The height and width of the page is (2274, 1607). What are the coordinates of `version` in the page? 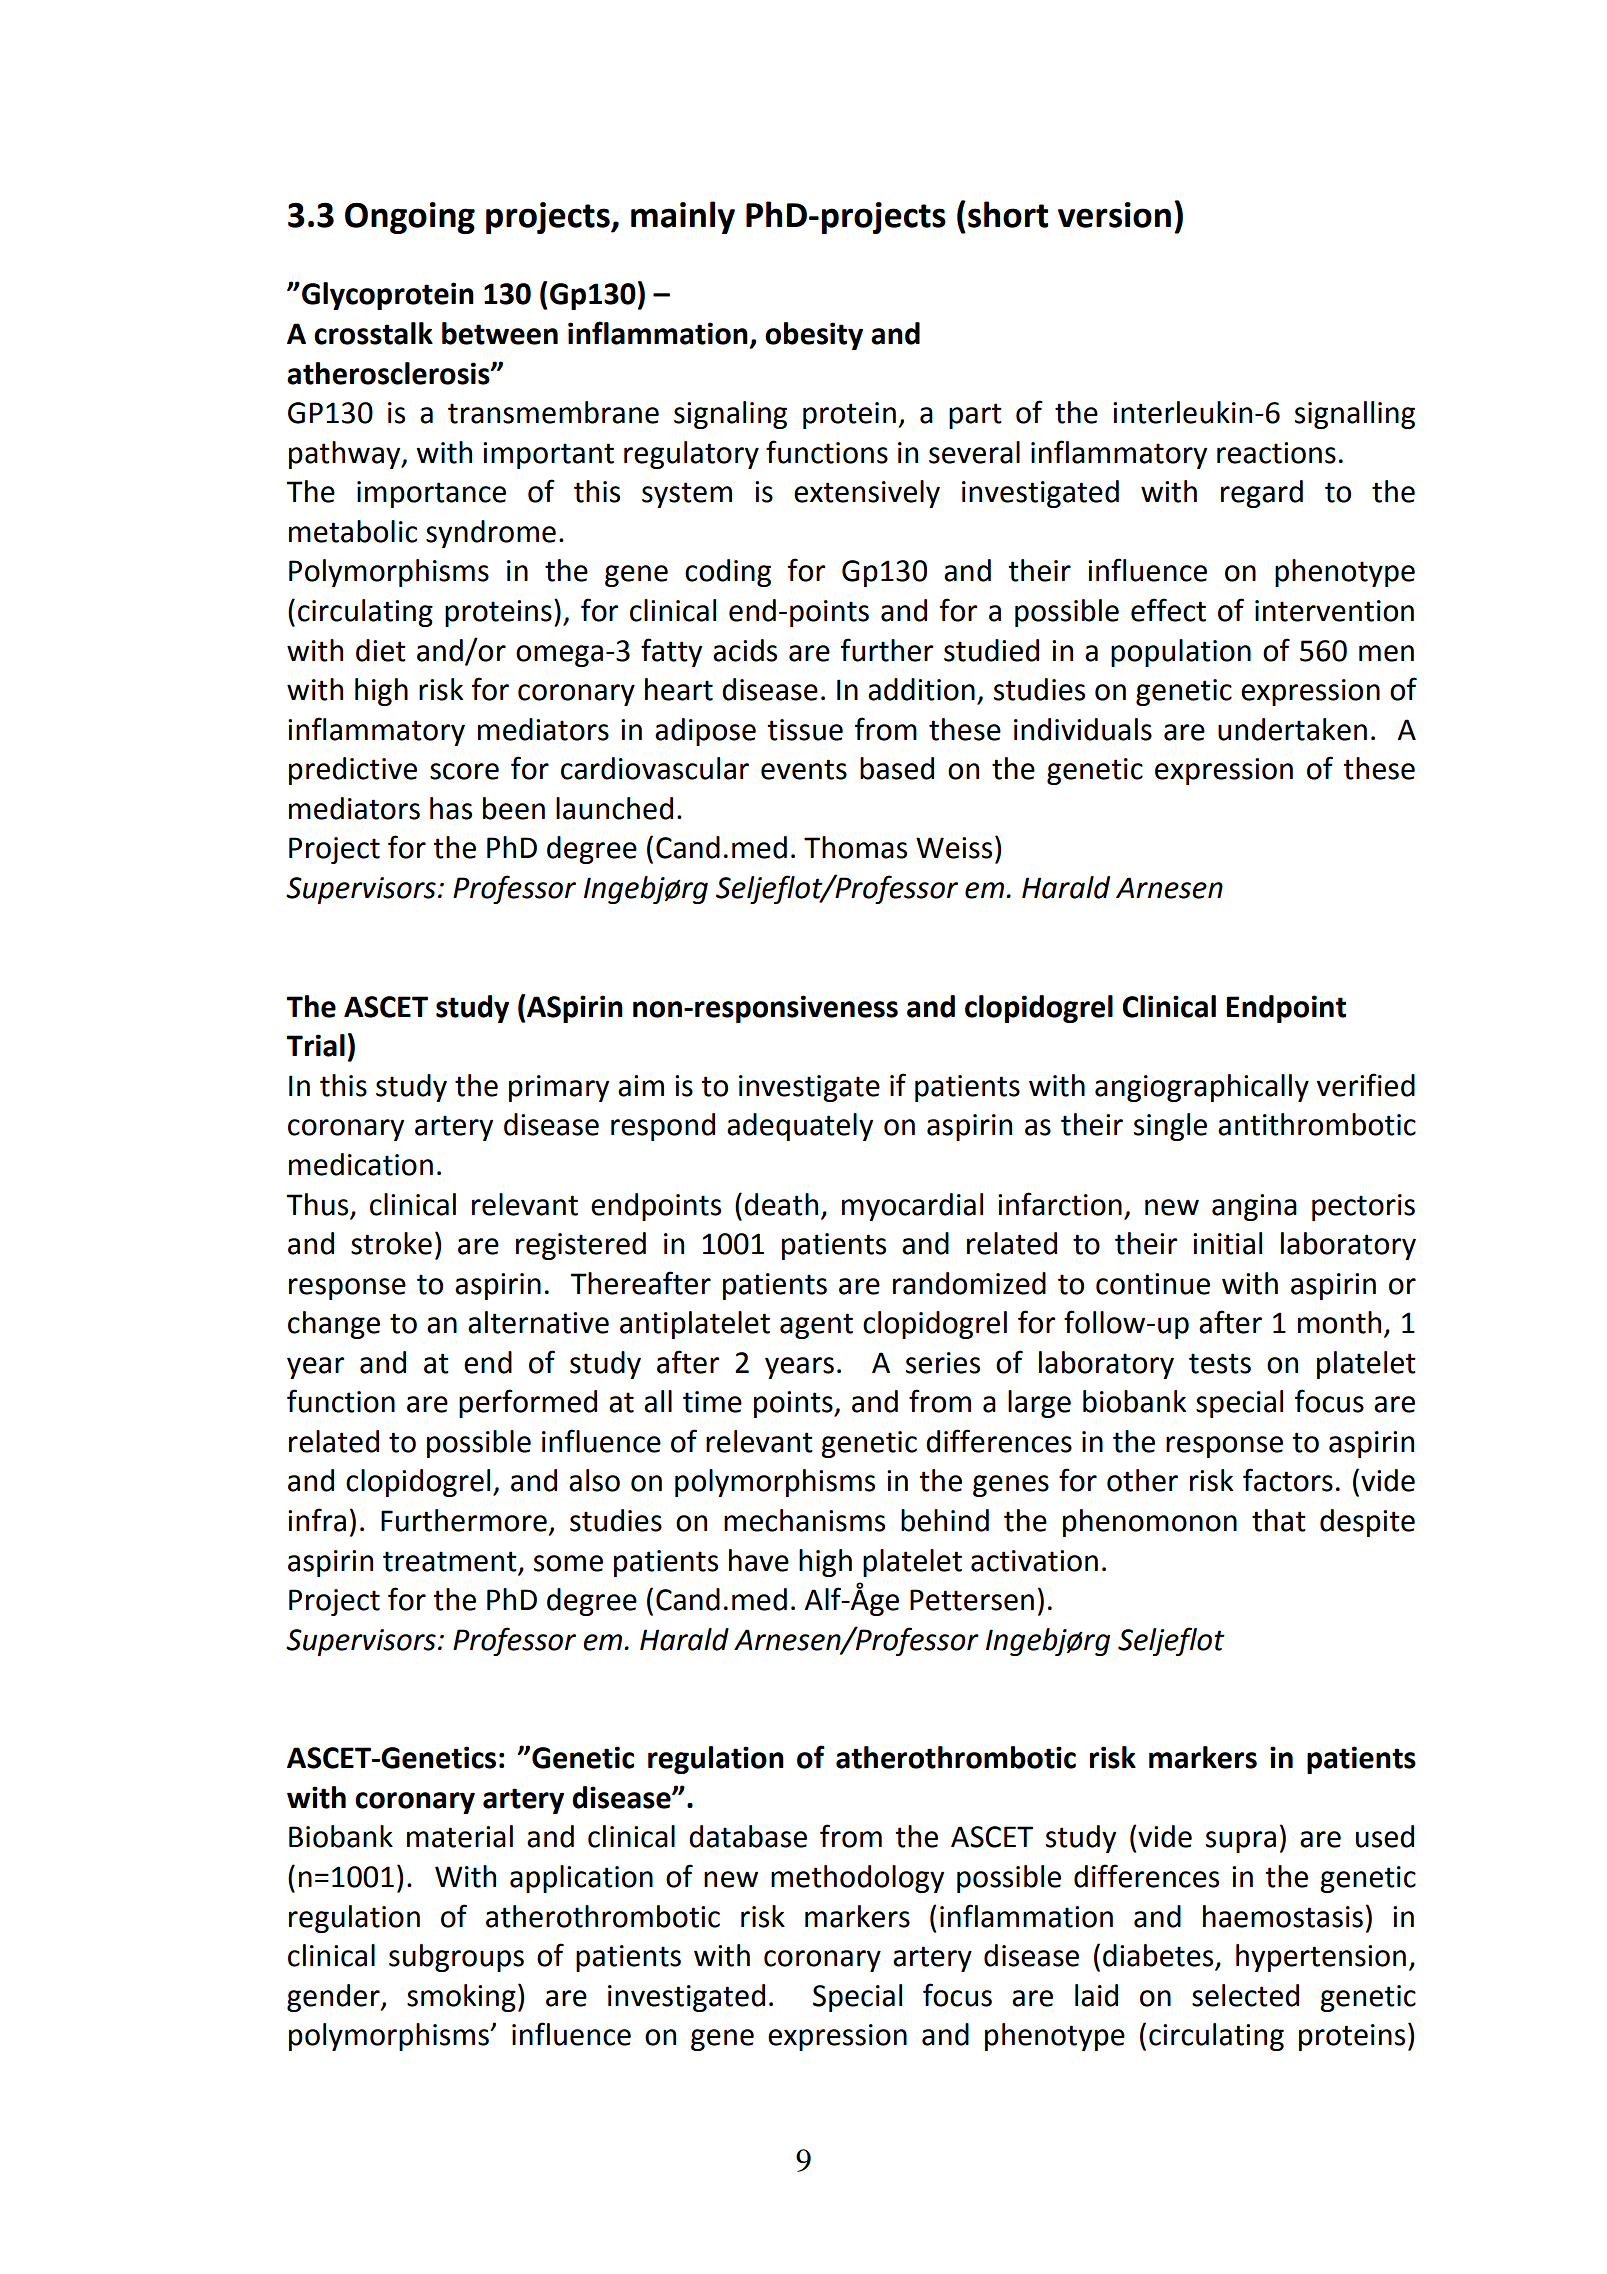 It's located at (1114, 215).
